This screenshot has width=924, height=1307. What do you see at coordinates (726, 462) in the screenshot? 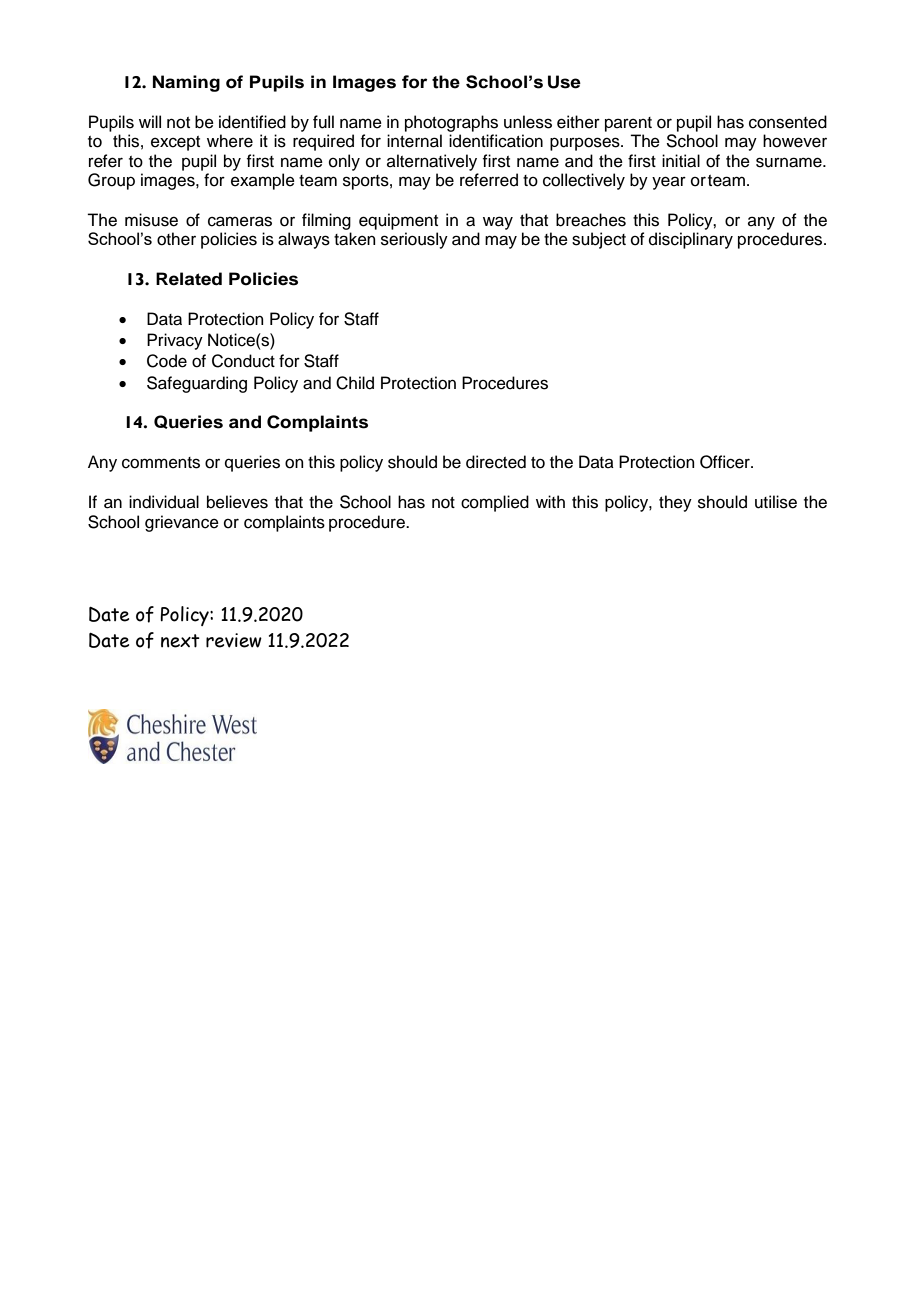
I see `Officer` at bounding box center [726, 462].
